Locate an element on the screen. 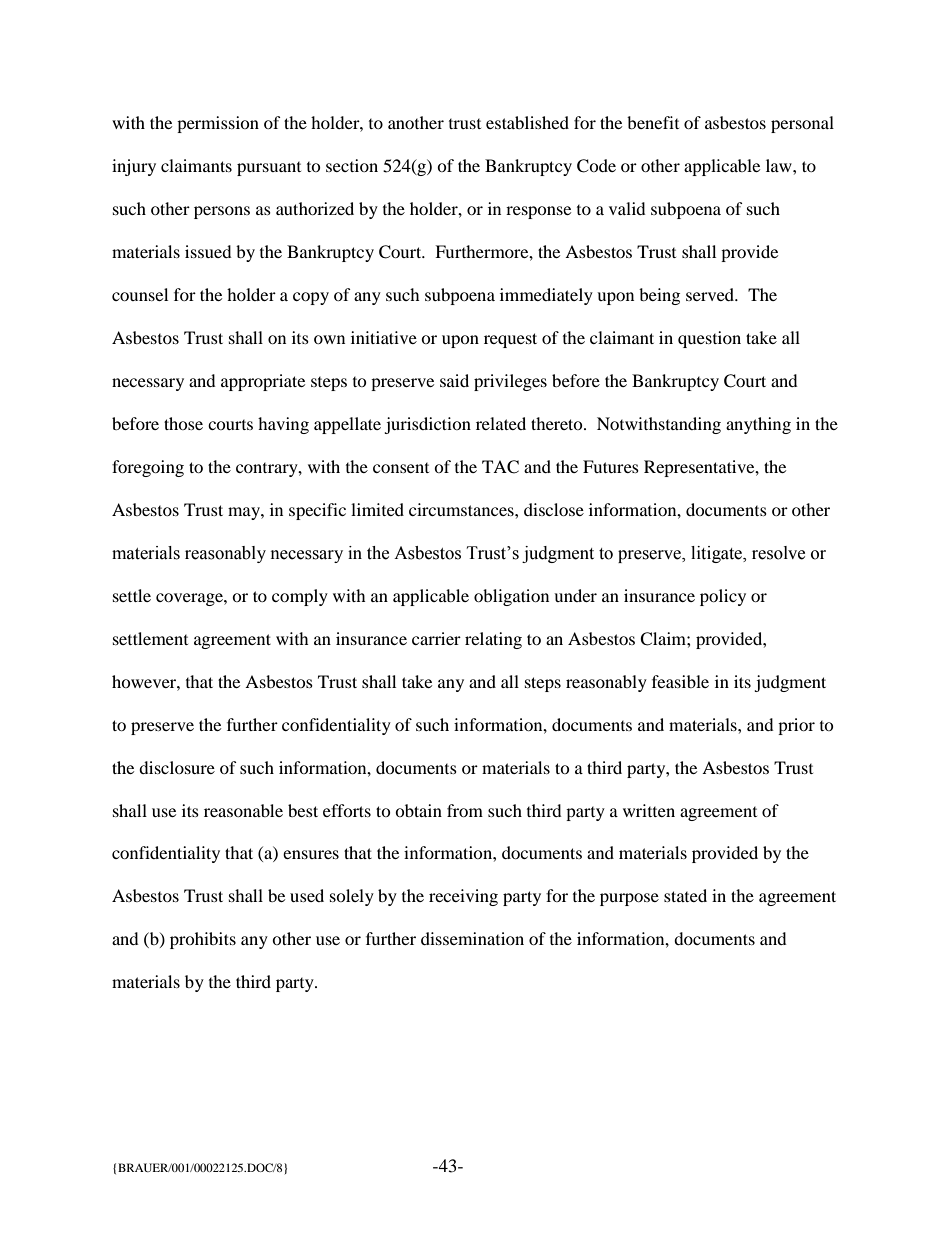  those is located at coordinates (183, 423).
